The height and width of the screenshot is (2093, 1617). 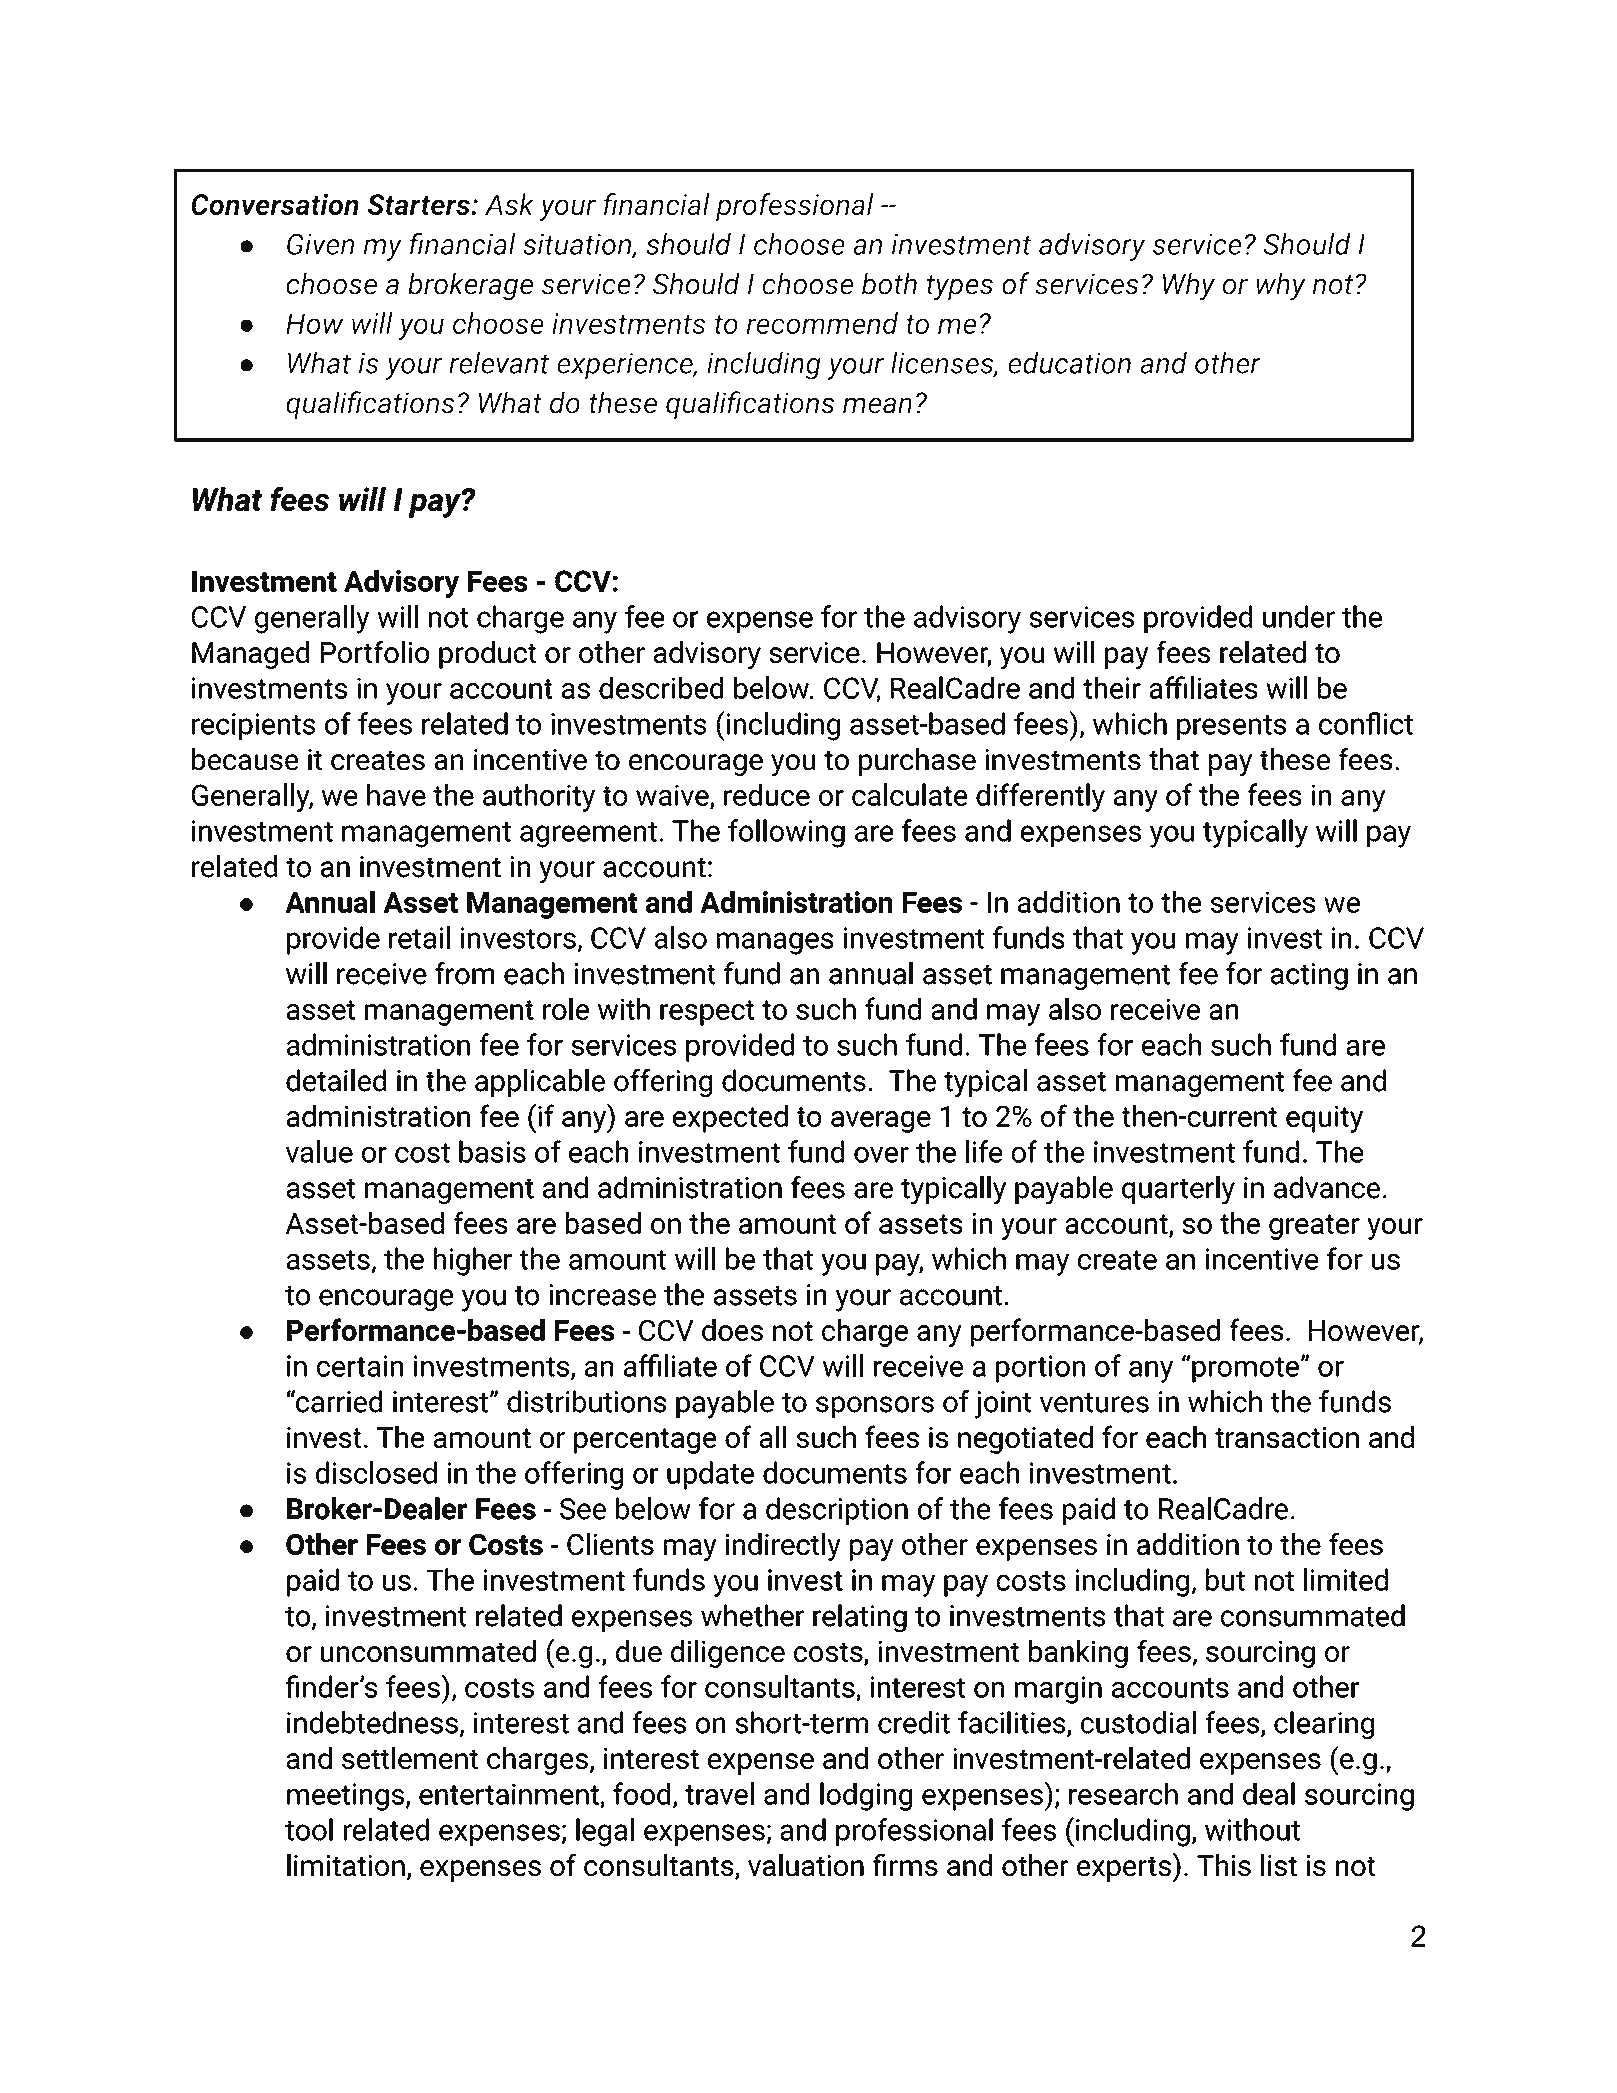 I want to click on detailed, so click(x=336, y=1080).
